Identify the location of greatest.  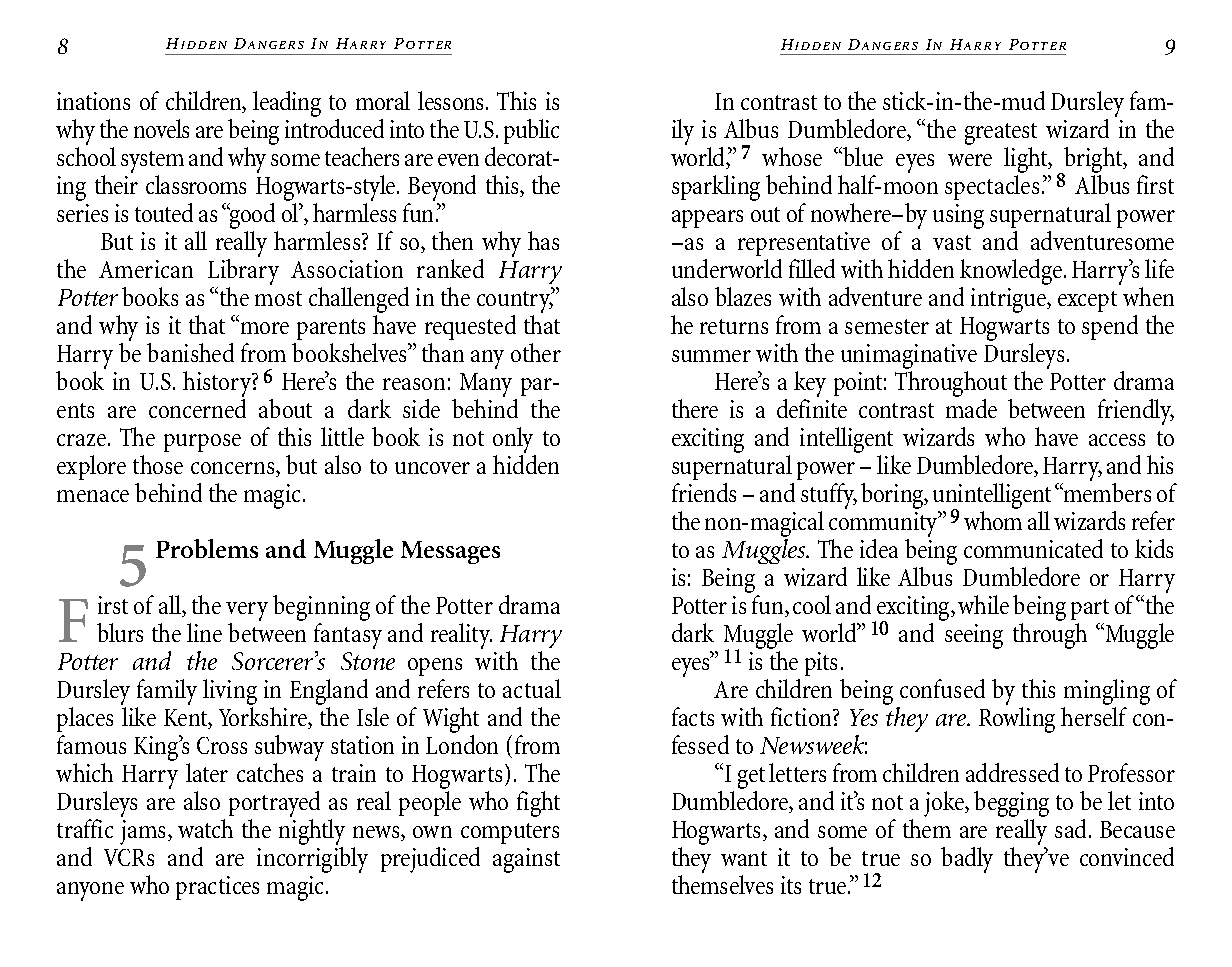
(1001, 134).
